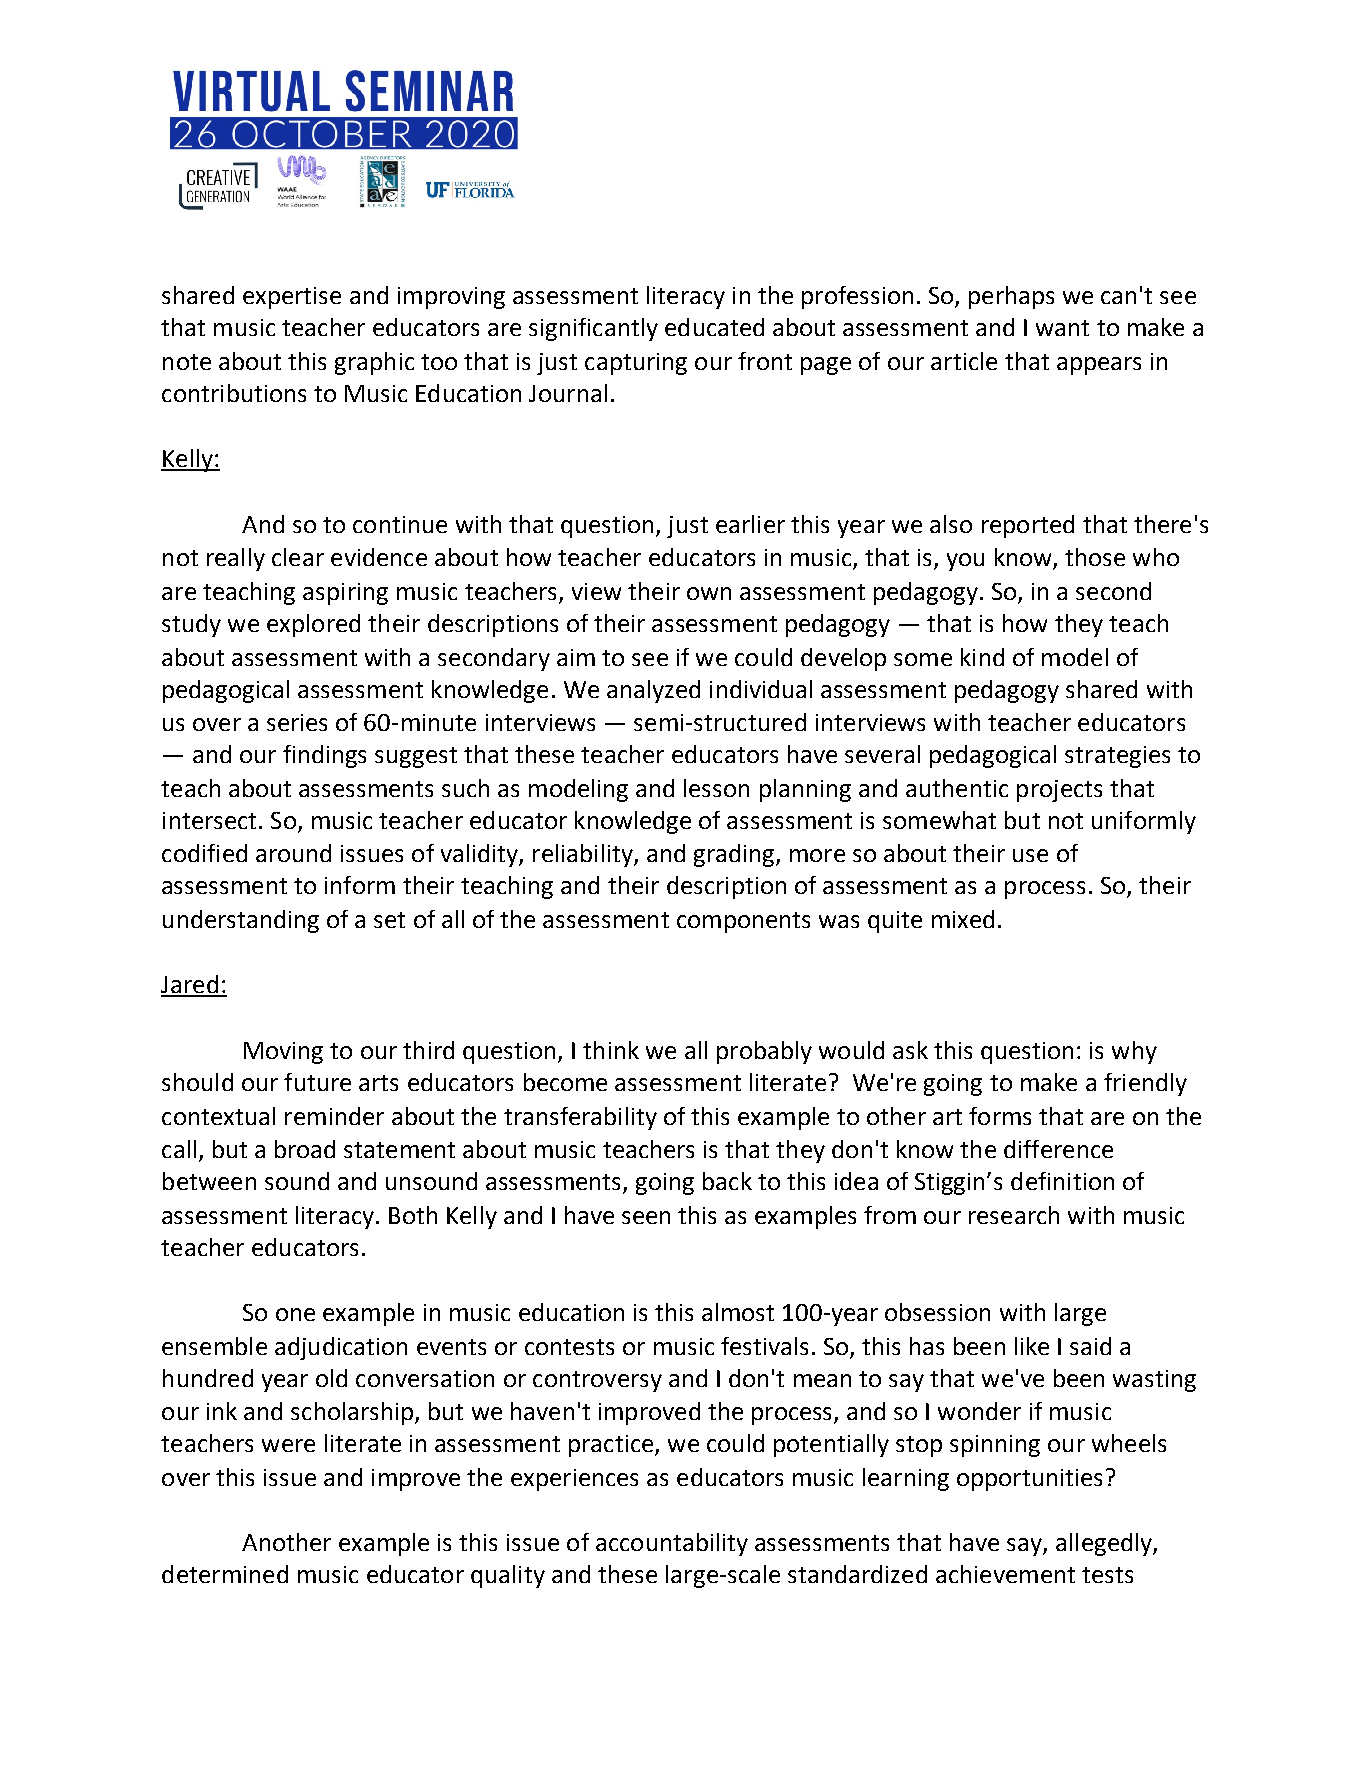  Describe the element at coordinates (672, 1544) in the page. I see `accountability` at that location.
